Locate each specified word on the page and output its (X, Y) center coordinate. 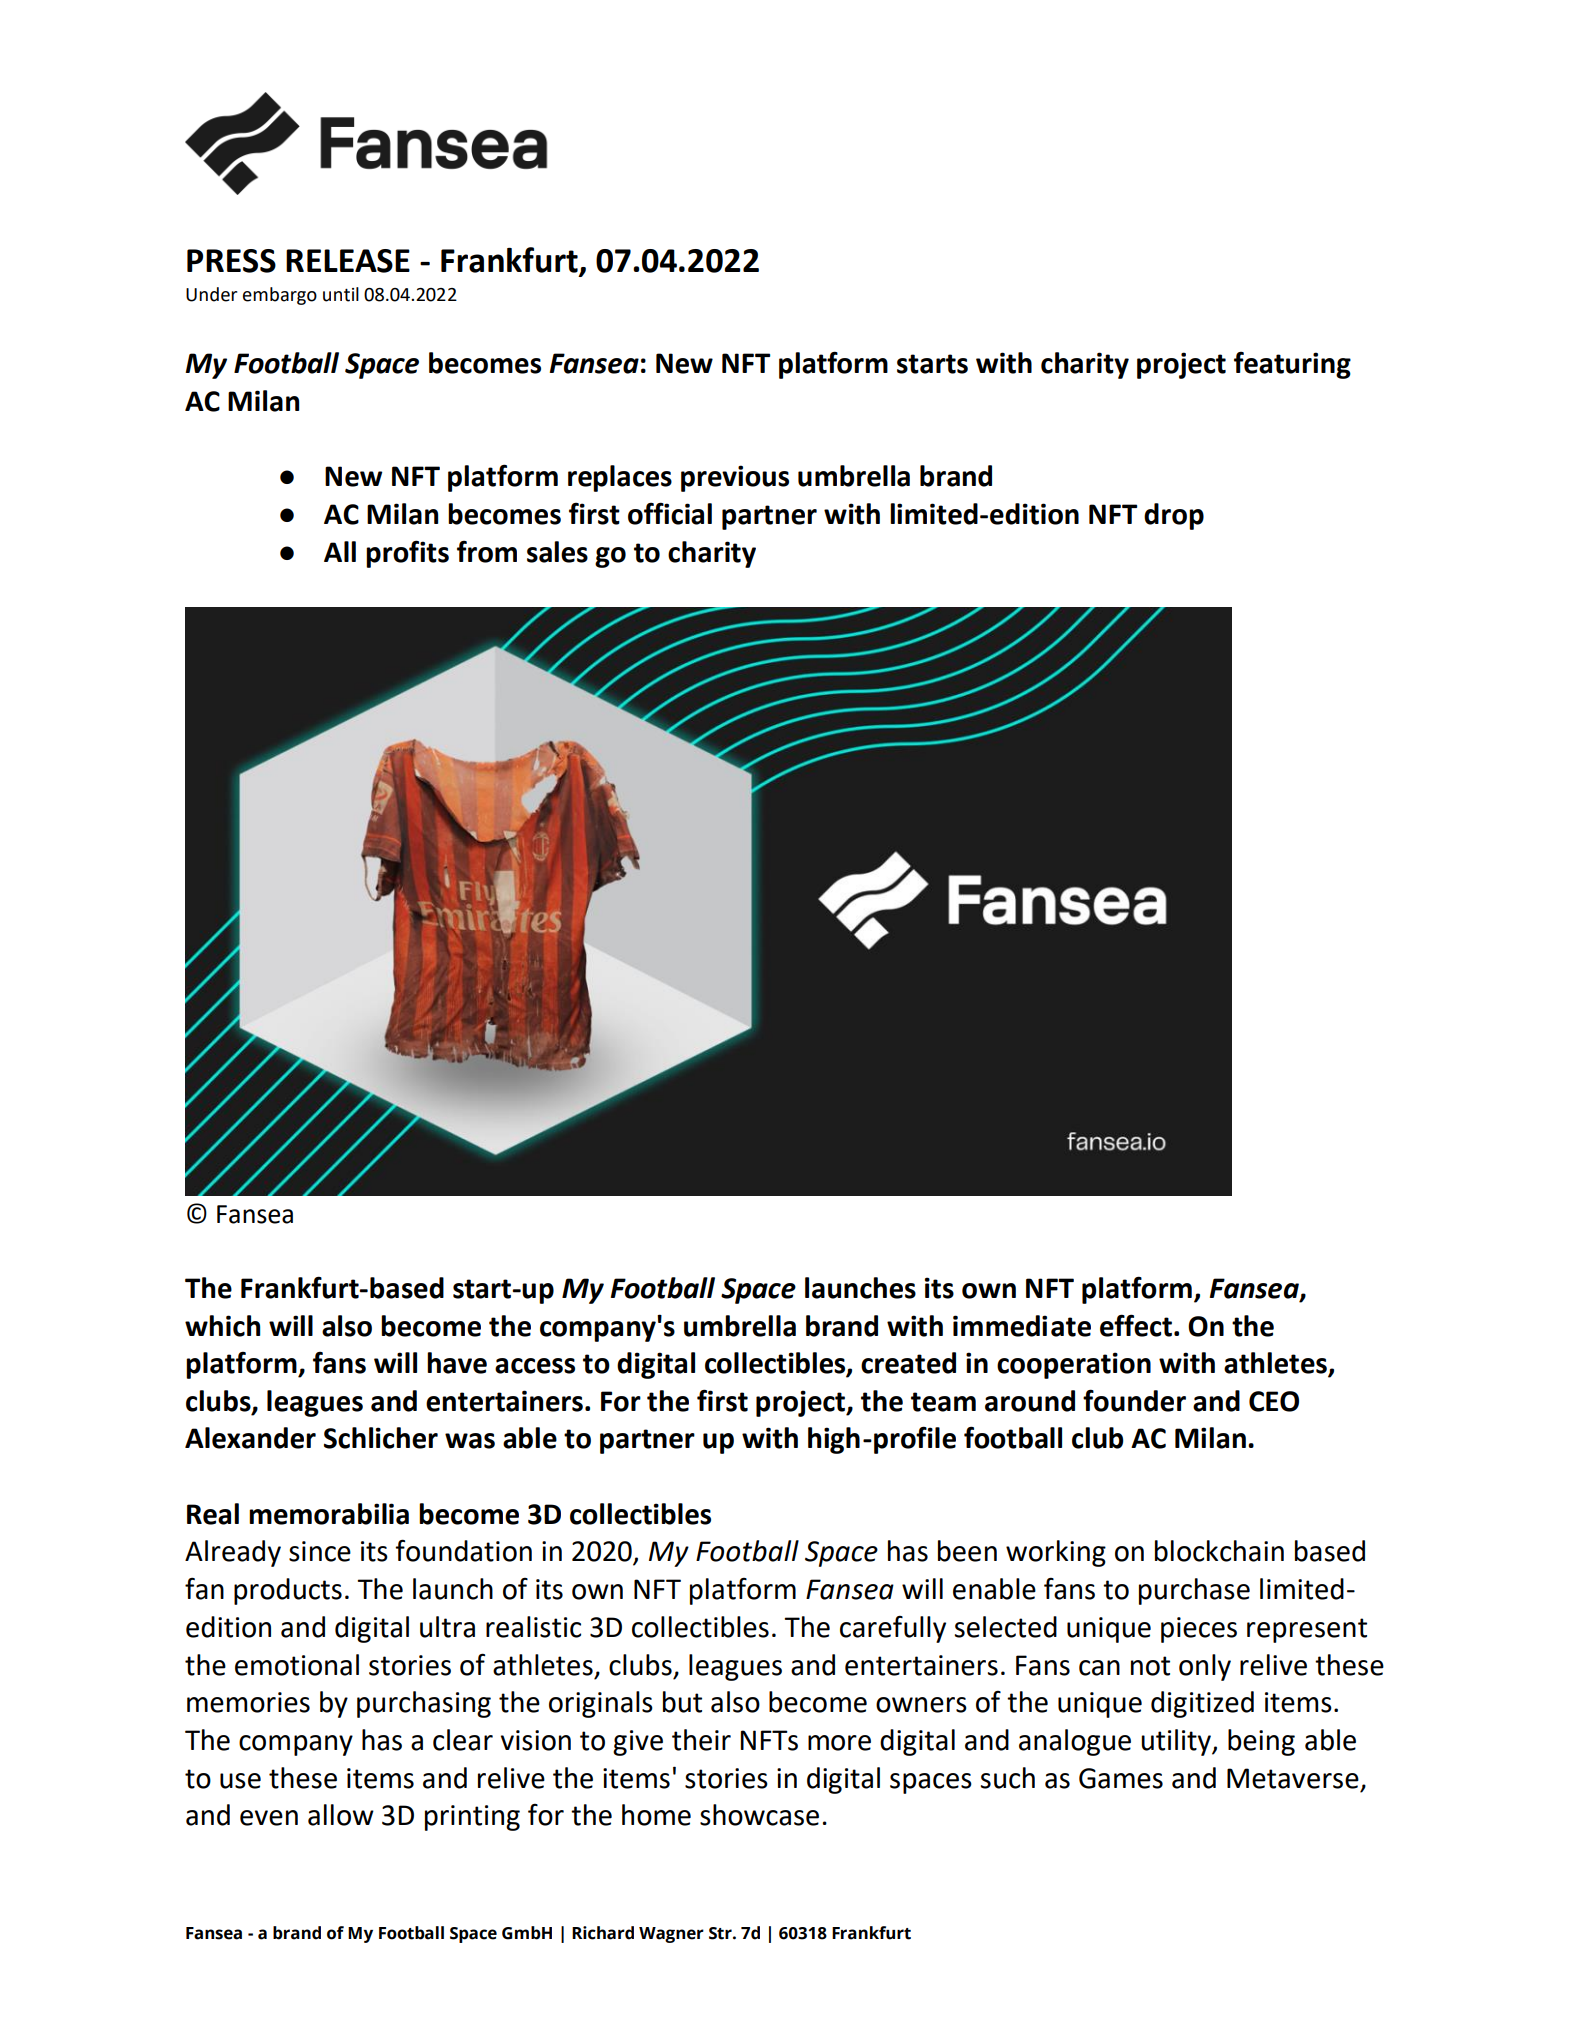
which (222, 1326)
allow (341, 1815)
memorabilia (329, 1514)
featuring (1292, 365)
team (943, 1402)
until (341, 294)
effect (1136, 1325)
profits (407, 554)
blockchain (1219, 1551)
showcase (759, 1815)
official (670, 513)
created (908, 1363)
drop (1174, 516)
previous (735, 478)
